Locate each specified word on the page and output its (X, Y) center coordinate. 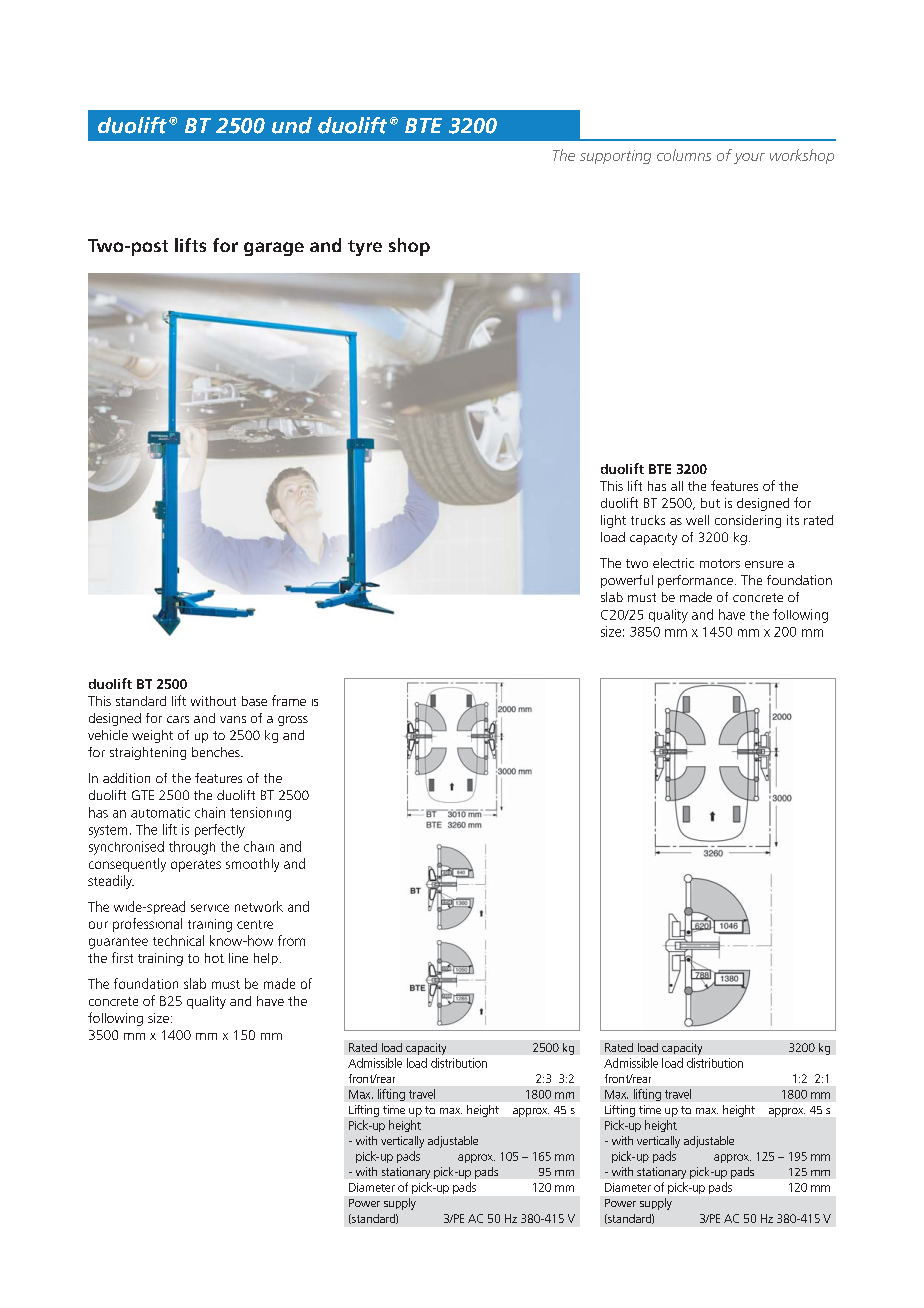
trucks (648, 520)
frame (289, 700)
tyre (365, 248)
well (697, 520)
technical (178, 940)
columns (684, 155)
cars (178, 719)
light (613, 521)
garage (274, 249)
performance (695, 581)
